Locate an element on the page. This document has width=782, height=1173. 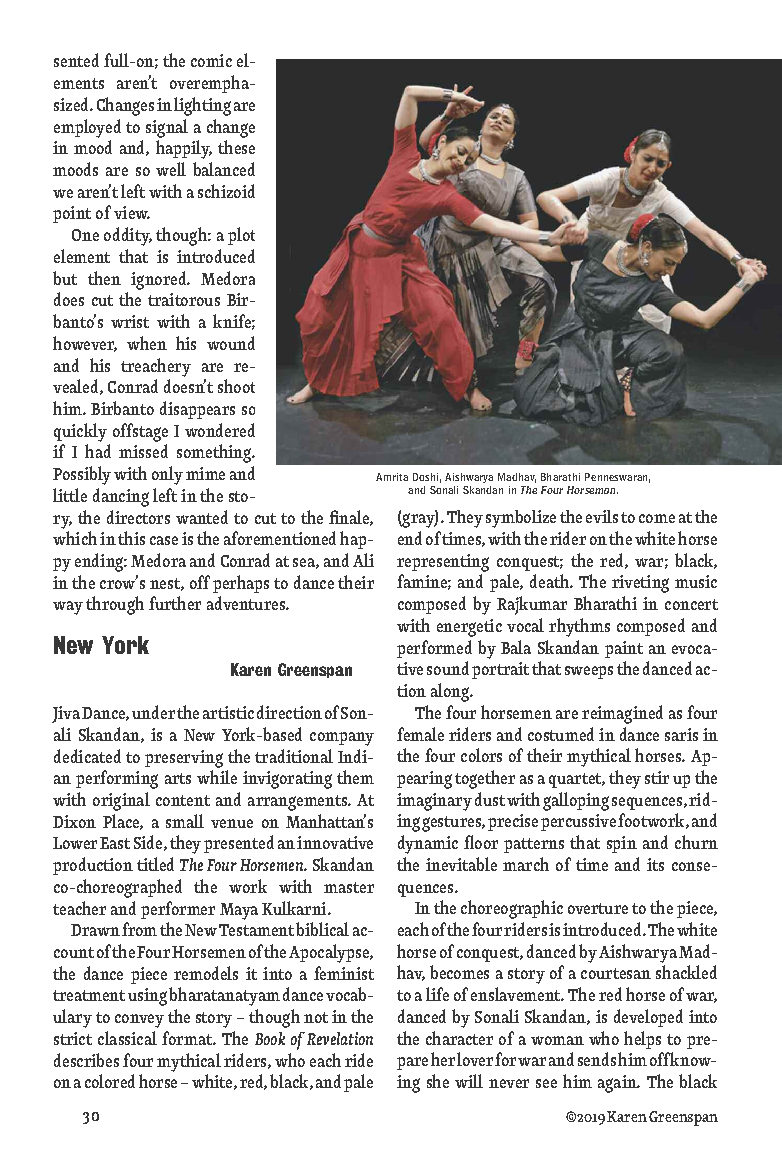
symbolize is located at coordinates (521, 519).
